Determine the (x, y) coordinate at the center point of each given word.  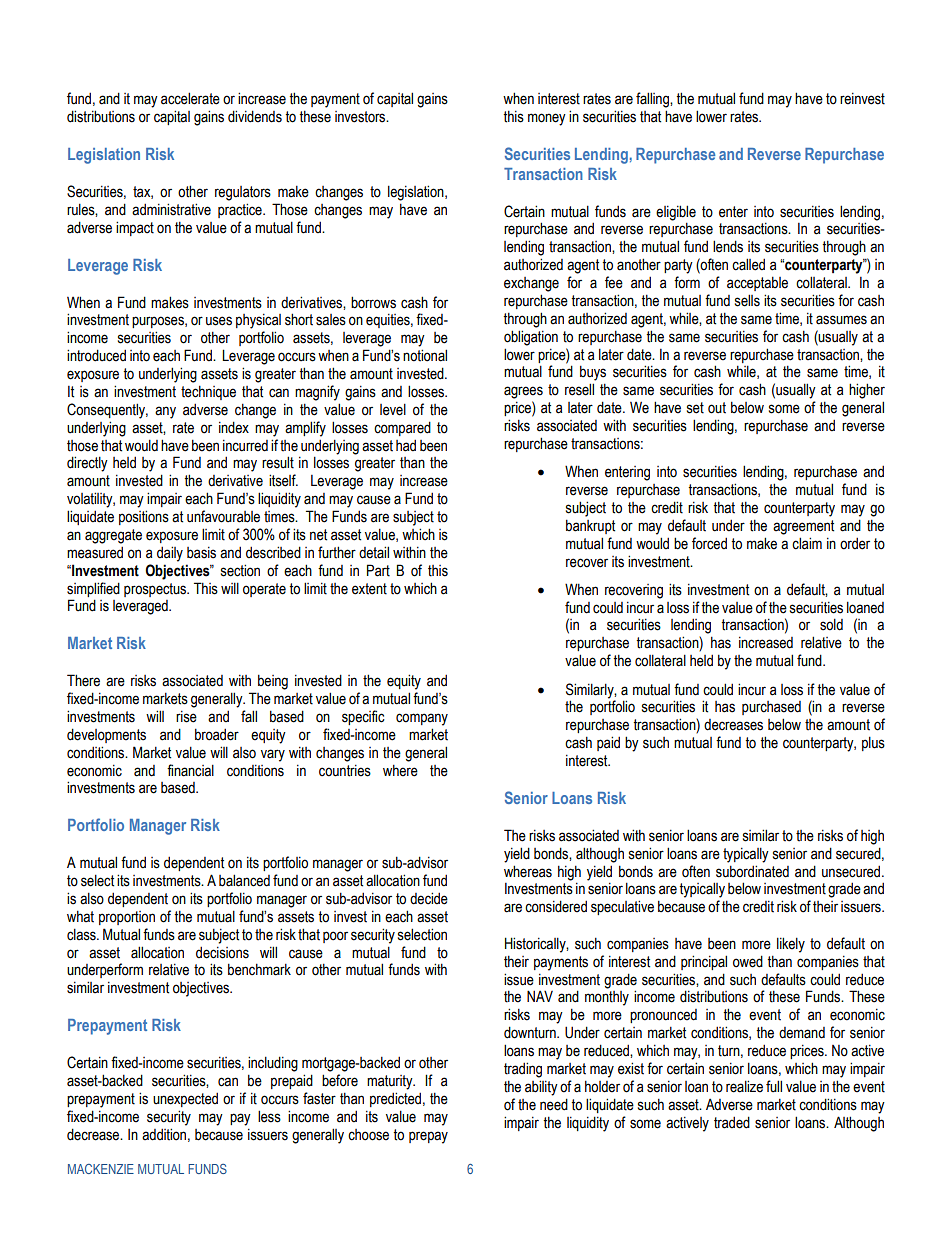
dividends (255, 116)
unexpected (185, 1099)
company (422, 719)
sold (831, 624)
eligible (676, 213)
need (554, 1104)
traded (732, 1122)
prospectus (156, 590)
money (547, 119)
